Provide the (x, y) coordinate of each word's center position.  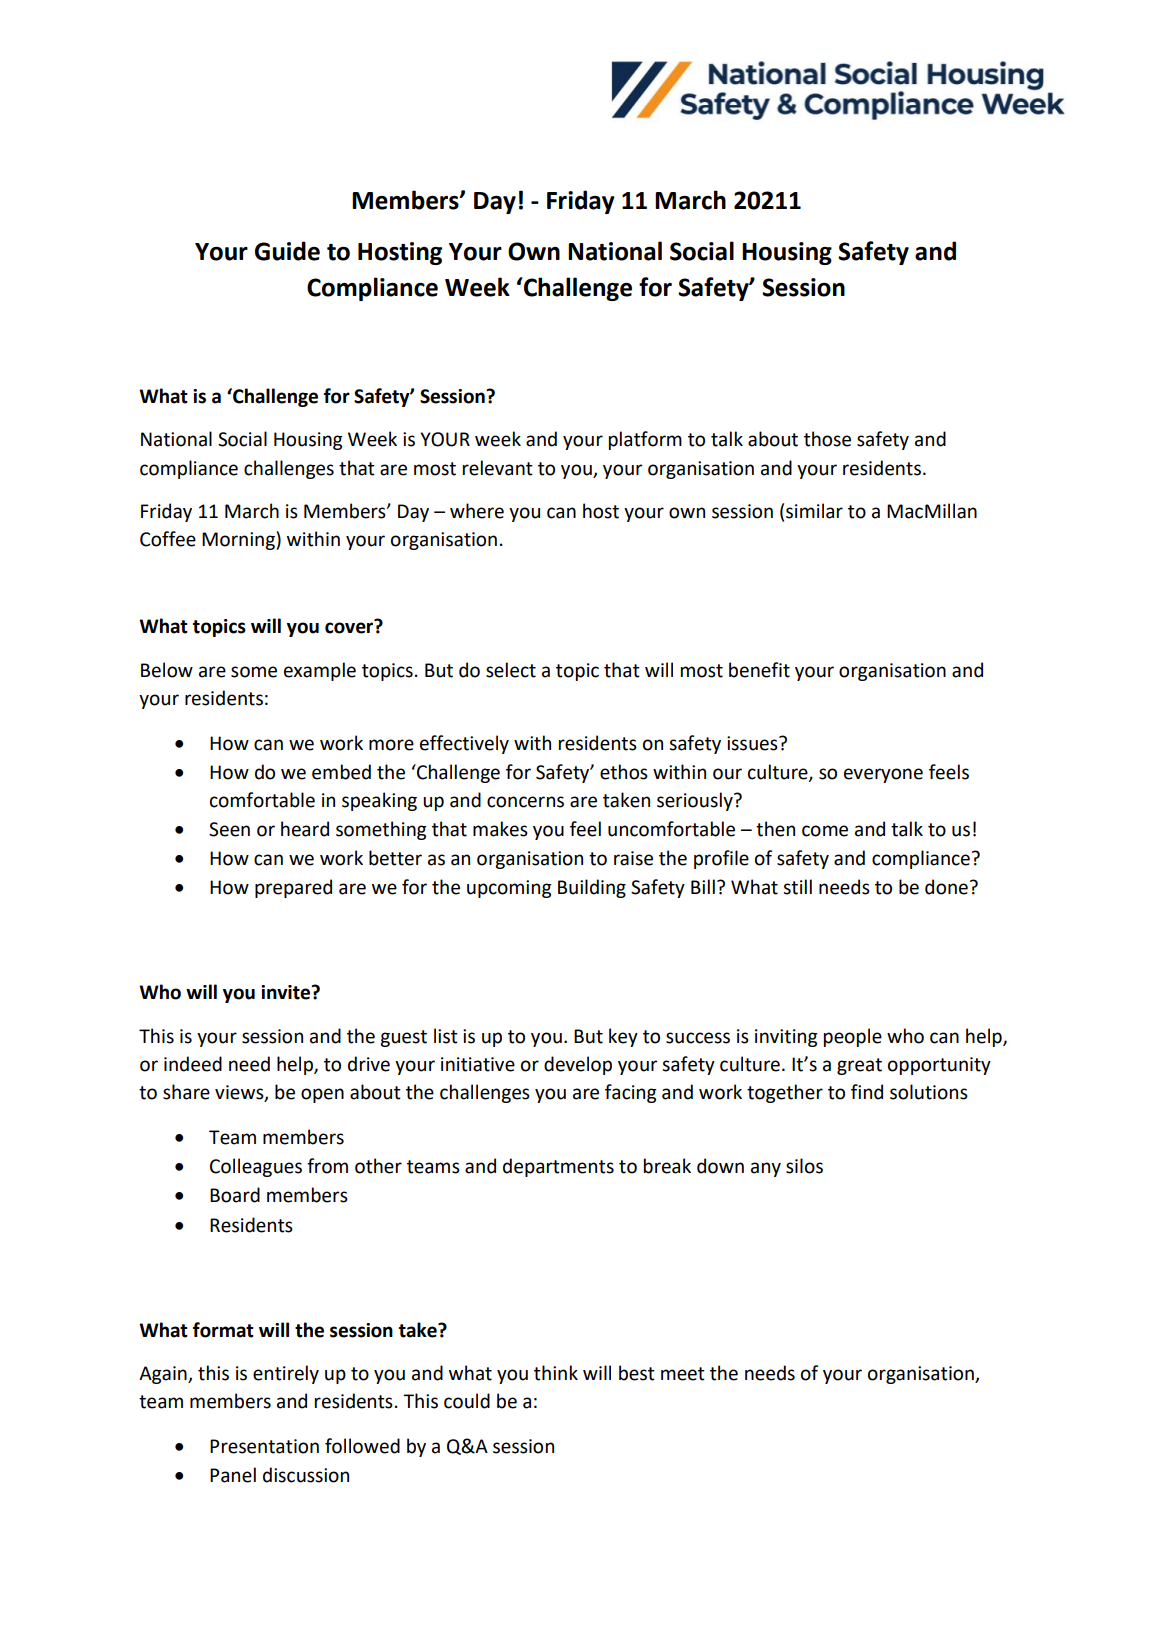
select (511, 670)
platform (645, 440)
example (320, 671)
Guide (287, 251)
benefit (759, 670)
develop (578, 1065)
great (859, 1066)
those (827, 439)
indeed (193, 1064)
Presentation (264, 1446)
